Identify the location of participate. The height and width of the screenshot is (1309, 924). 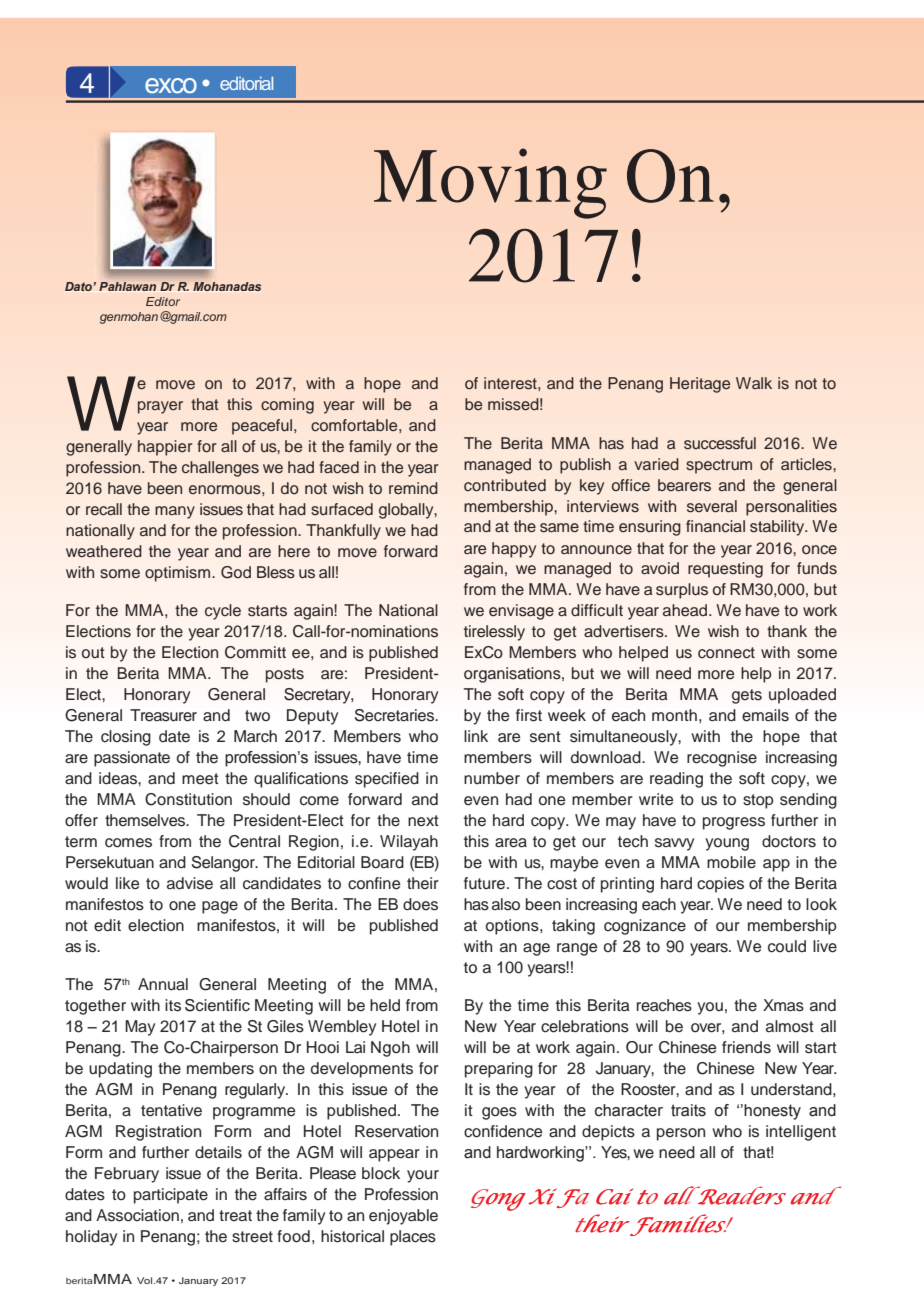
(171, 1196).
